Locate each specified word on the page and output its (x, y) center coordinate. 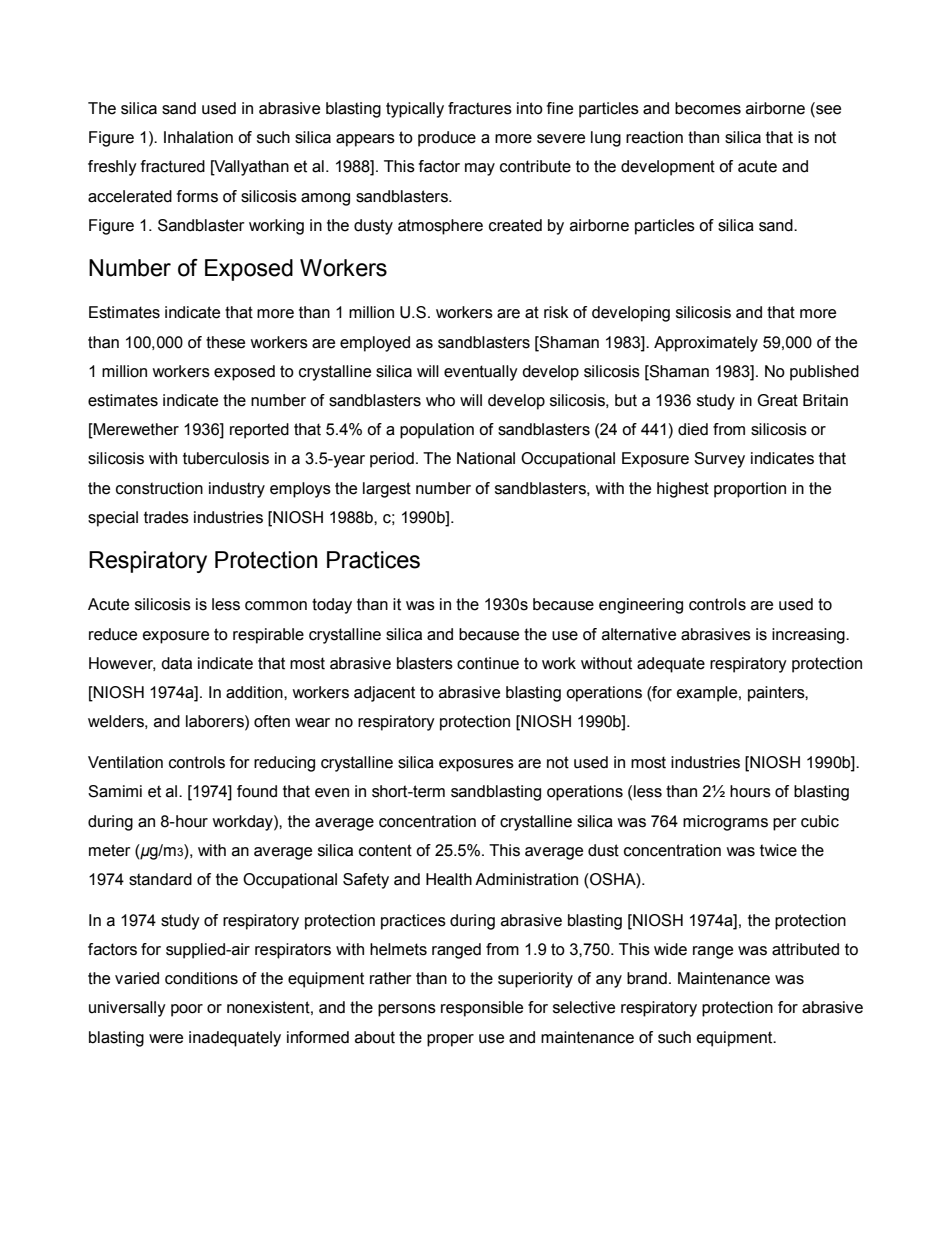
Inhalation (198, 137)
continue (488, 663)
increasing (809, 636)
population (437, 431)
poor (187, 1010)
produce (447, 139)
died (693, 429)
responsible (482, 1009)
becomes (708, 108)
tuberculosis (226, 458)
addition (255, 692)
